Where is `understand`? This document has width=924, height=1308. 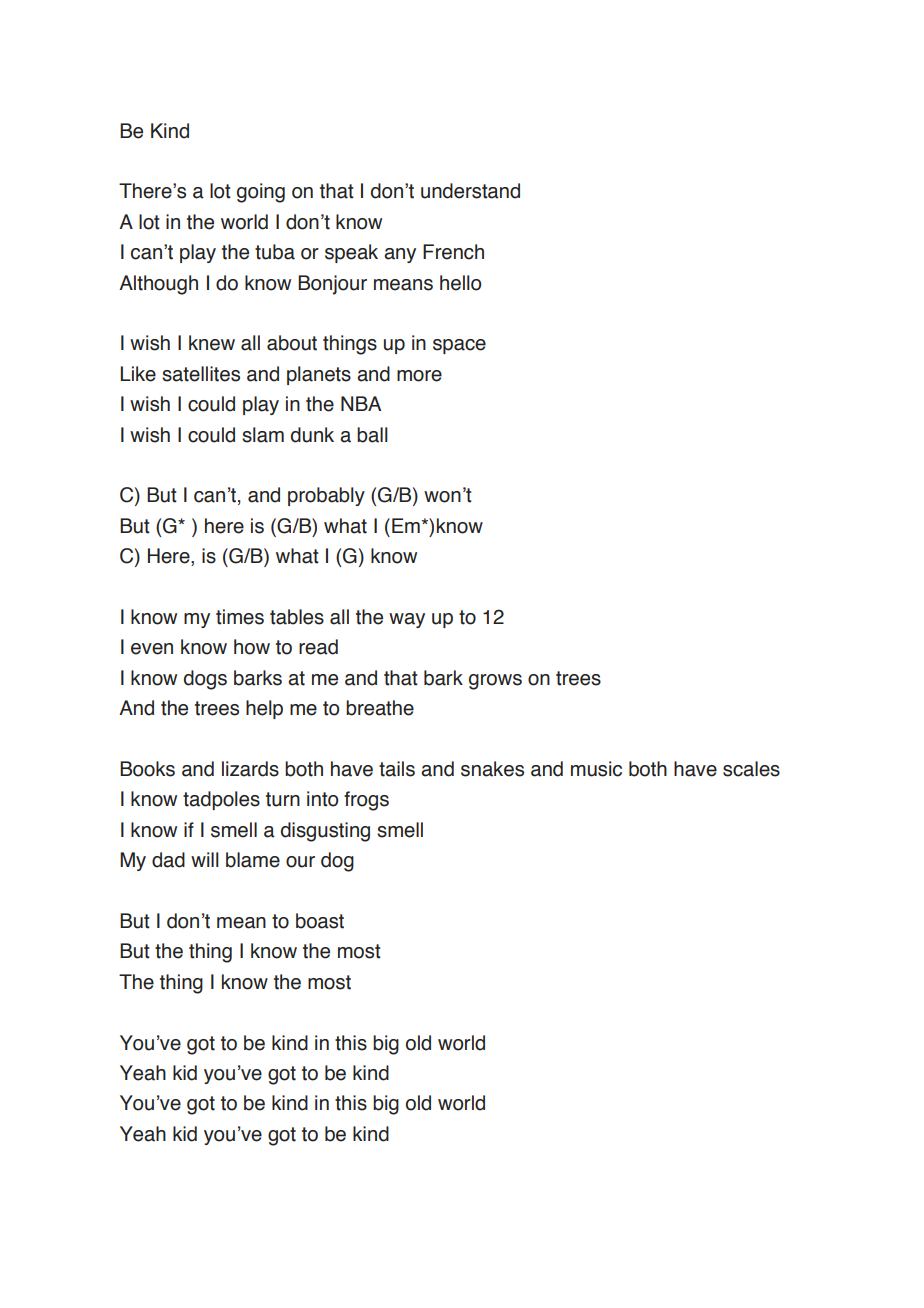
understand is located at coordinates (470, 191).
